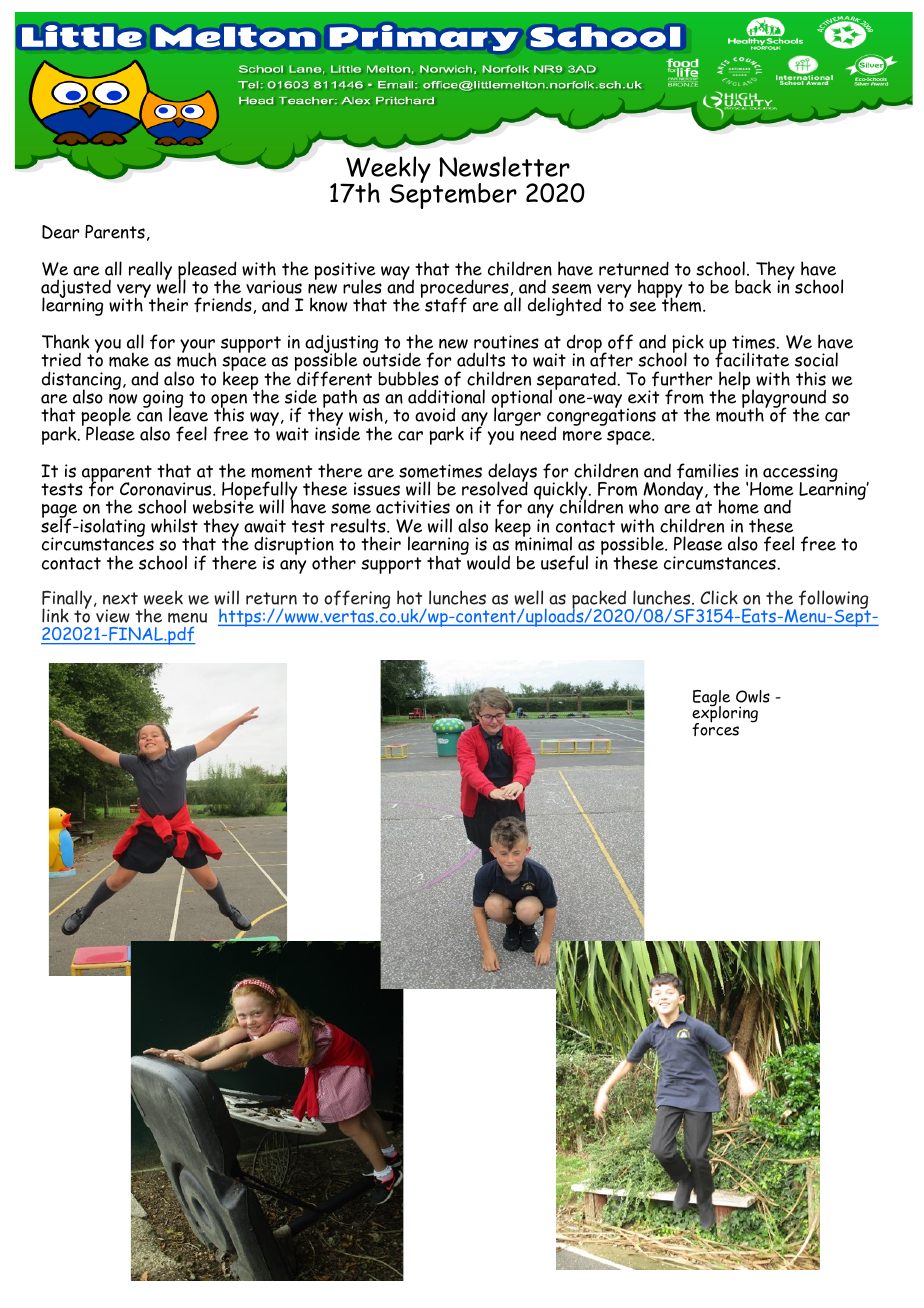 This screenshot has height=1308, width=924. Describe the element at coordinates (719, 597) in the screenshot. I see `Click` at that location.
